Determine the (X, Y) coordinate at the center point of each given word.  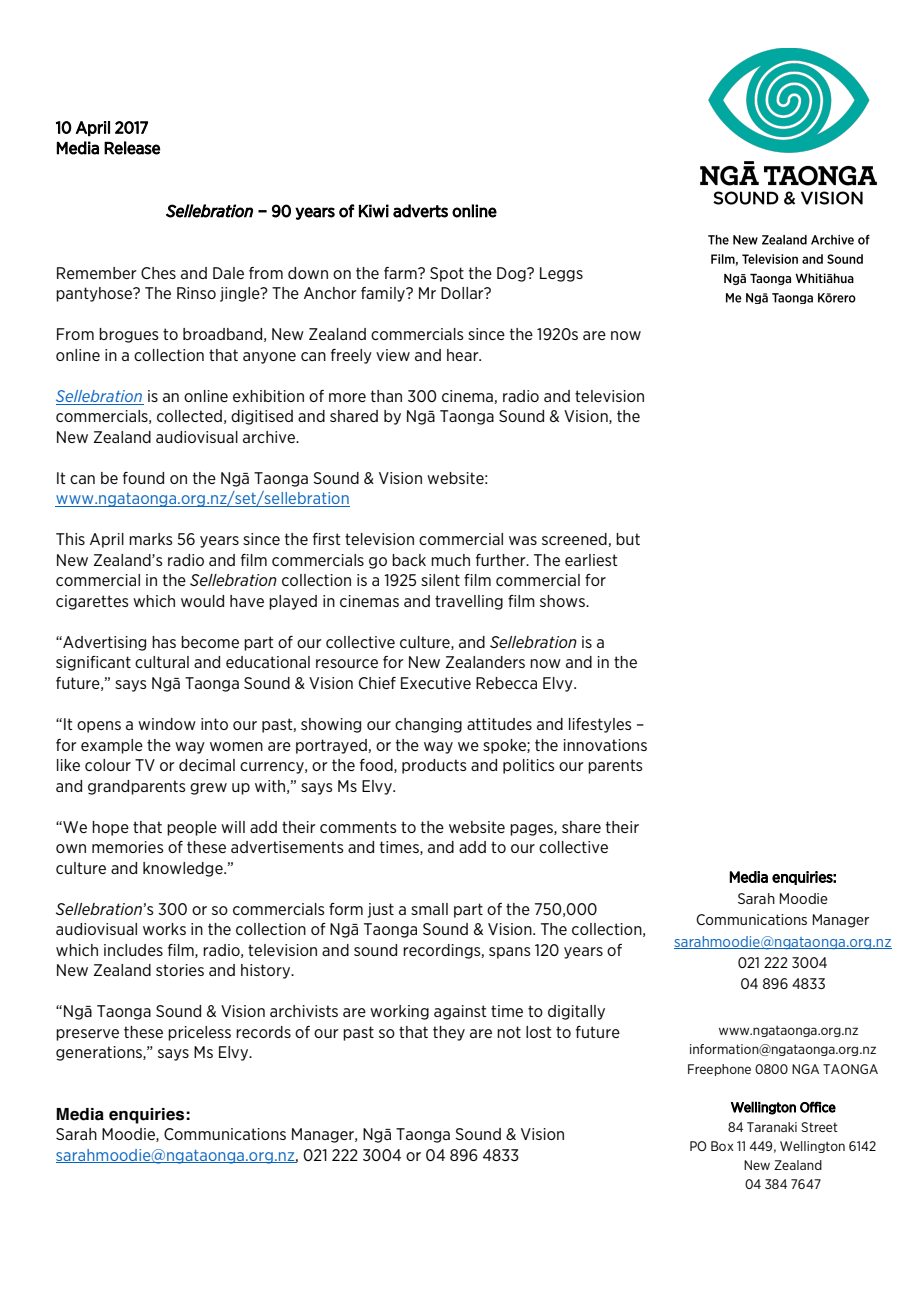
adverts (420, 211)
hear (464, 355)
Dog (512, 274)
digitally (576, 1012)
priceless (199, 1033)
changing (428, 725)
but (628, 539)
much (450, 560)
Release (132, 148)
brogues (129, 335)
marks (151, 539)
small (429, 909)
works (164, 929)
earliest (591, 560)
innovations (605, 745)
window (167, 724)
